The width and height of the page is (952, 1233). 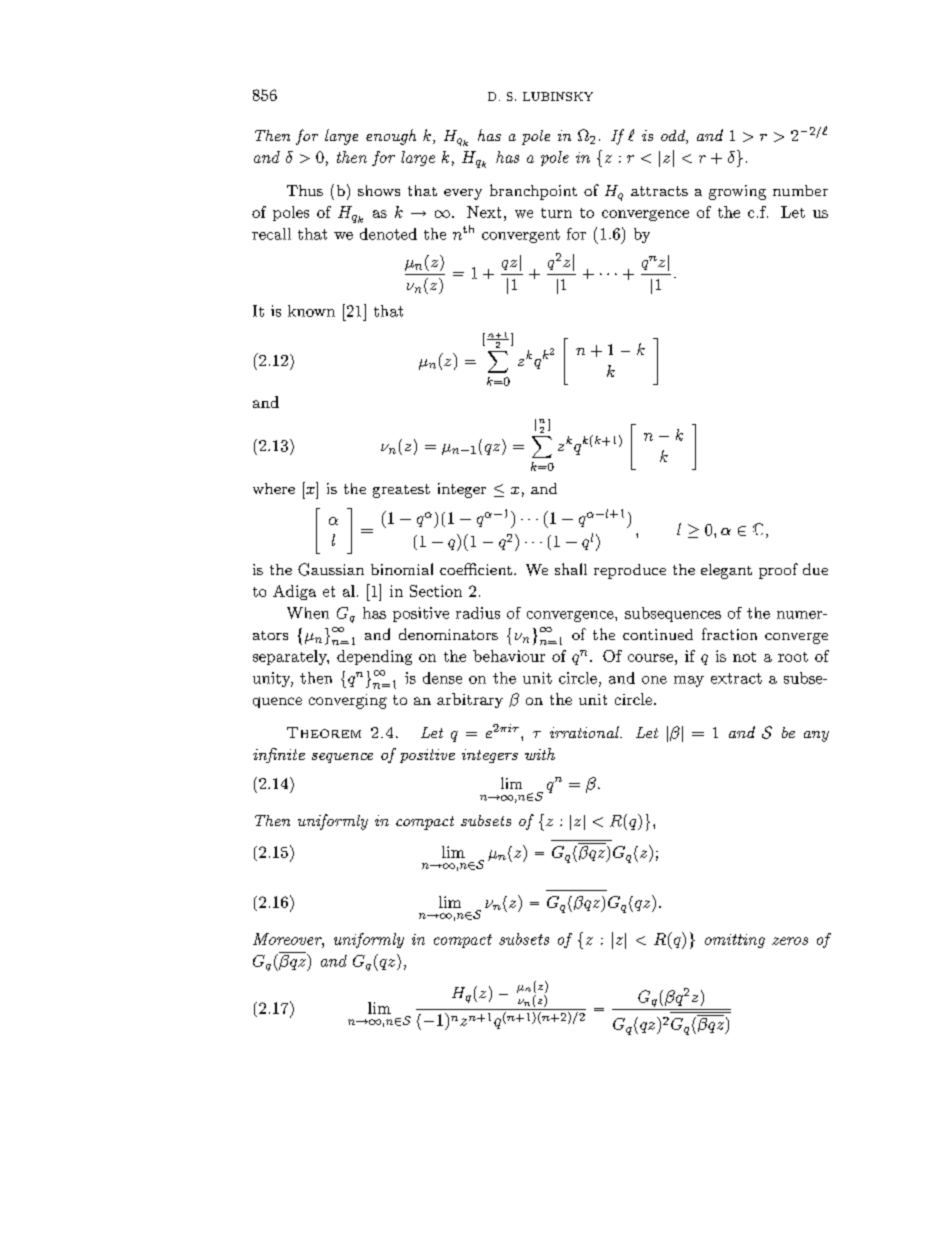 What do you see at coordinates (736, 678) in the page?
I see `extract` at bounding box center [736, 678].
